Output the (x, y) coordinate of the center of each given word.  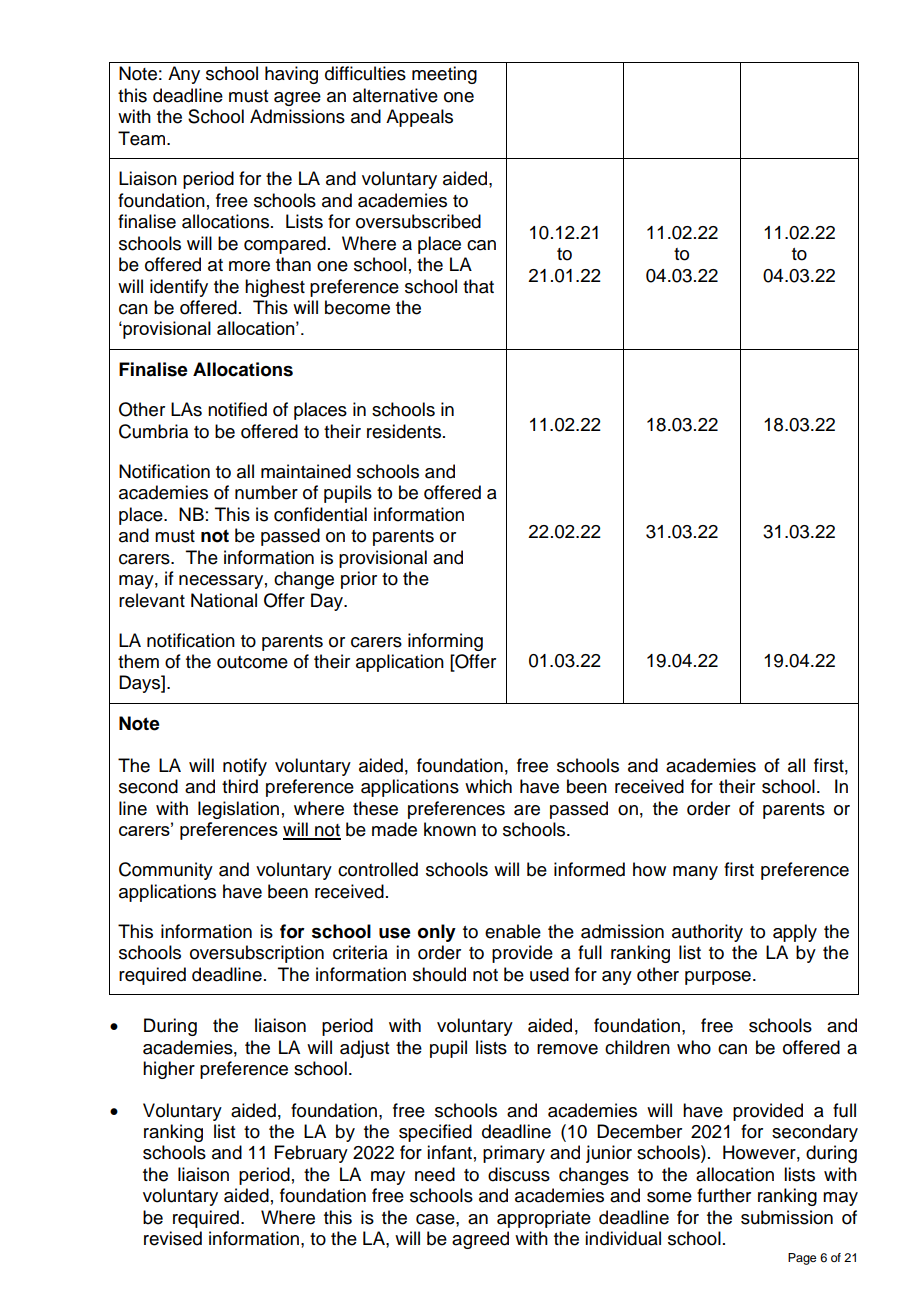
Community (166, 871)
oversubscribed (418, 221)
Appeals (419, 118)
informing (445, 642)
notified (237, 409)
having (291, 75)
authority (707, 933)
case (436, 1219)
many (695, 873)
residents (405, 431)
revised (173, 1238)
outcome (252, 662)
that (478, 286)
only (437, 933)
